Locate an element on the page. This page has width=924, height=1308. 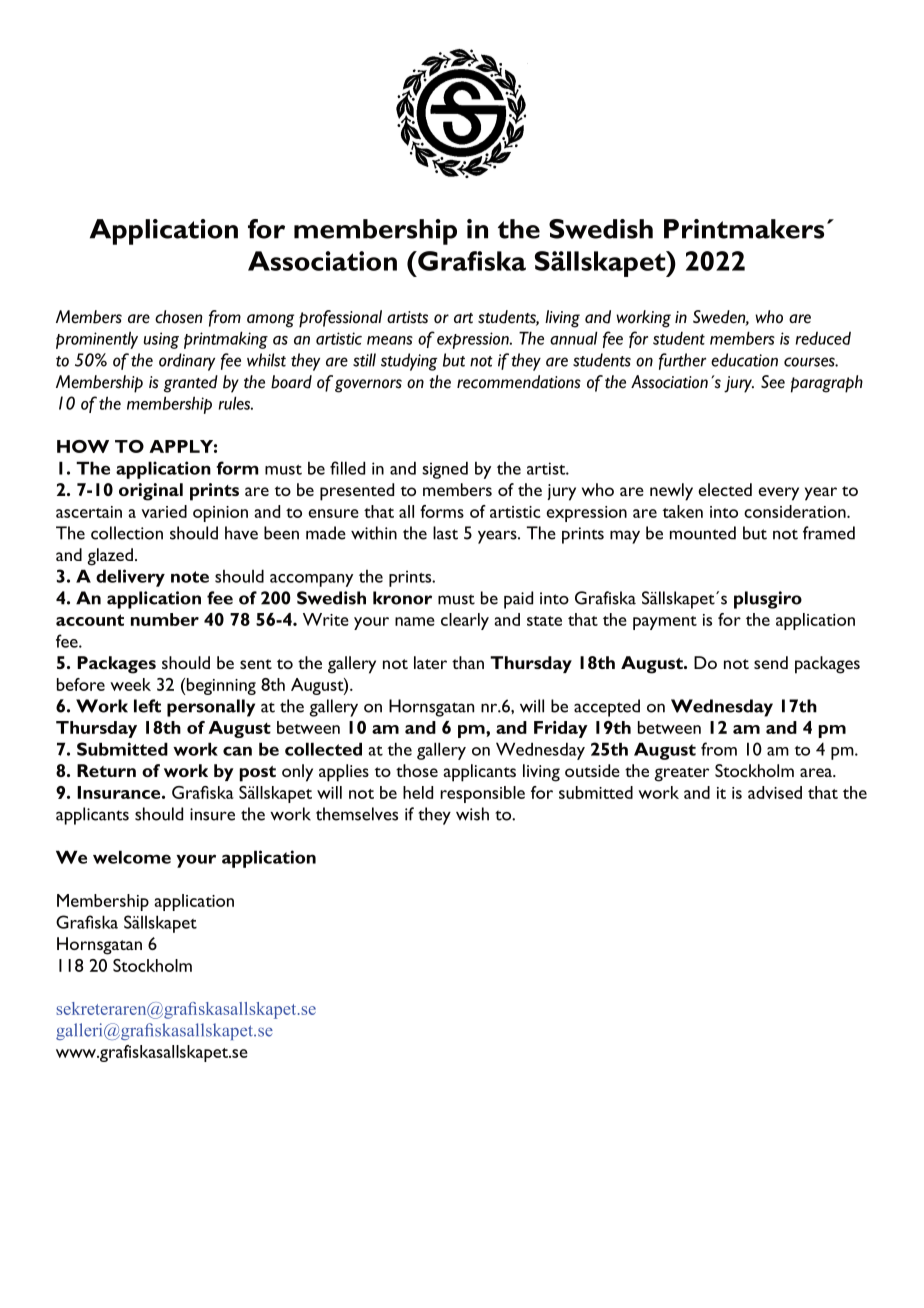
See is located at coordinates (773, 382).
